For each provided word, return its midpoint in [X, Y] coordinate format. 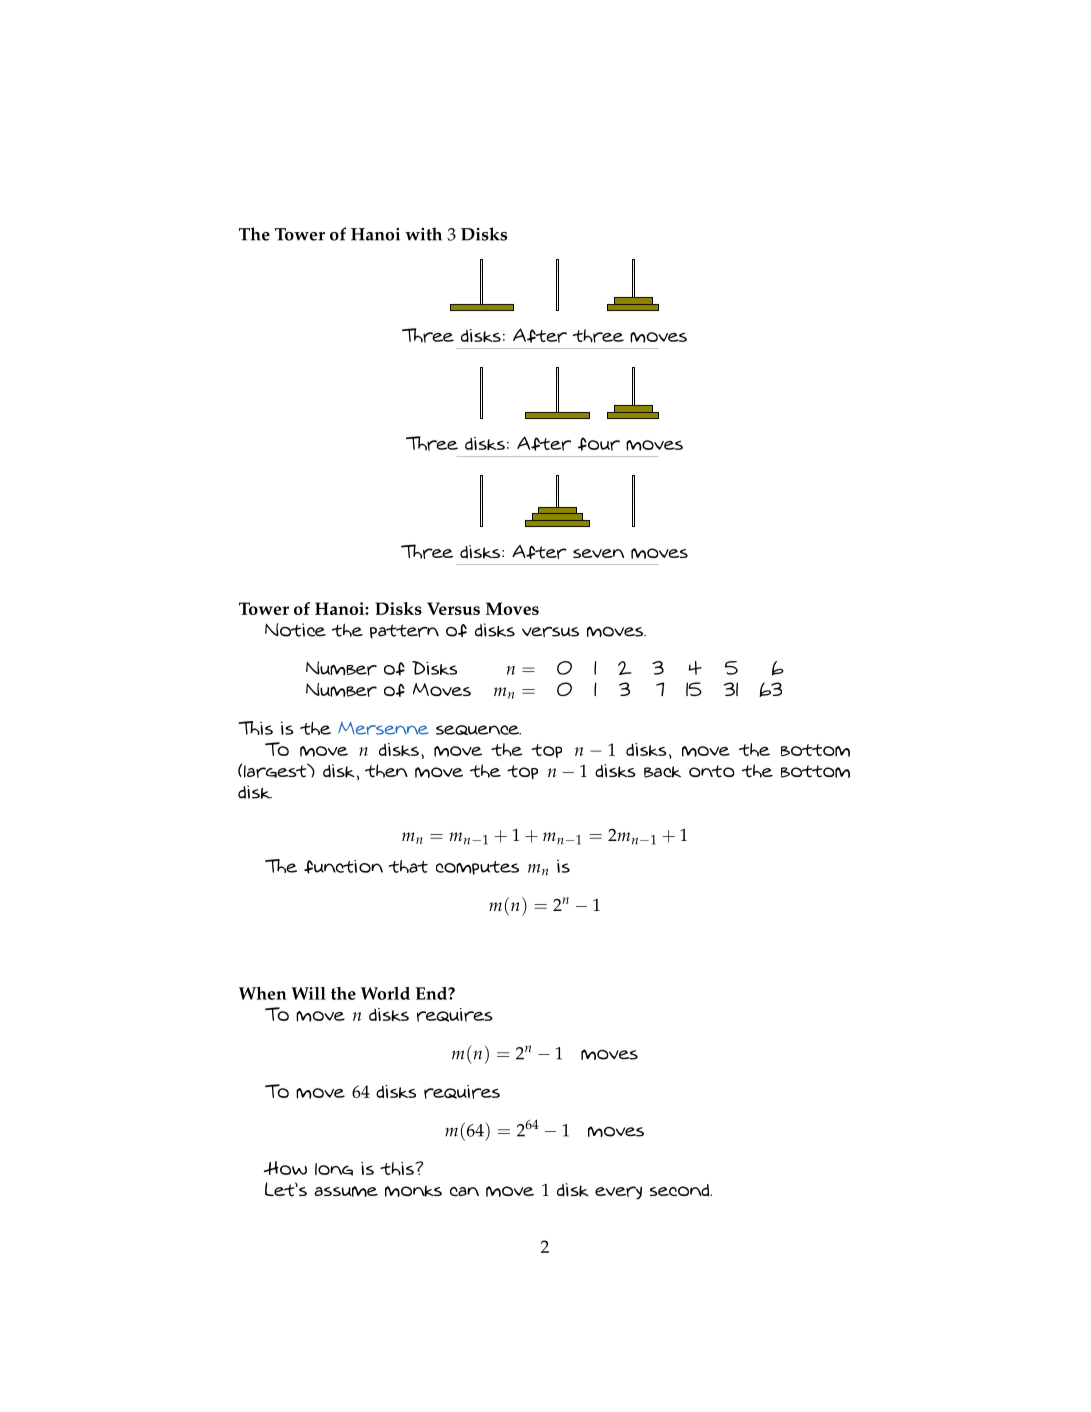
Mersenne [383, 728]
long [334, 1169]
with [423, 234]
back [662, 772]
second [680, 1190]
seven [598, 553]
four [599, 444]
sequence [478, 730]
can [464, 1191]
